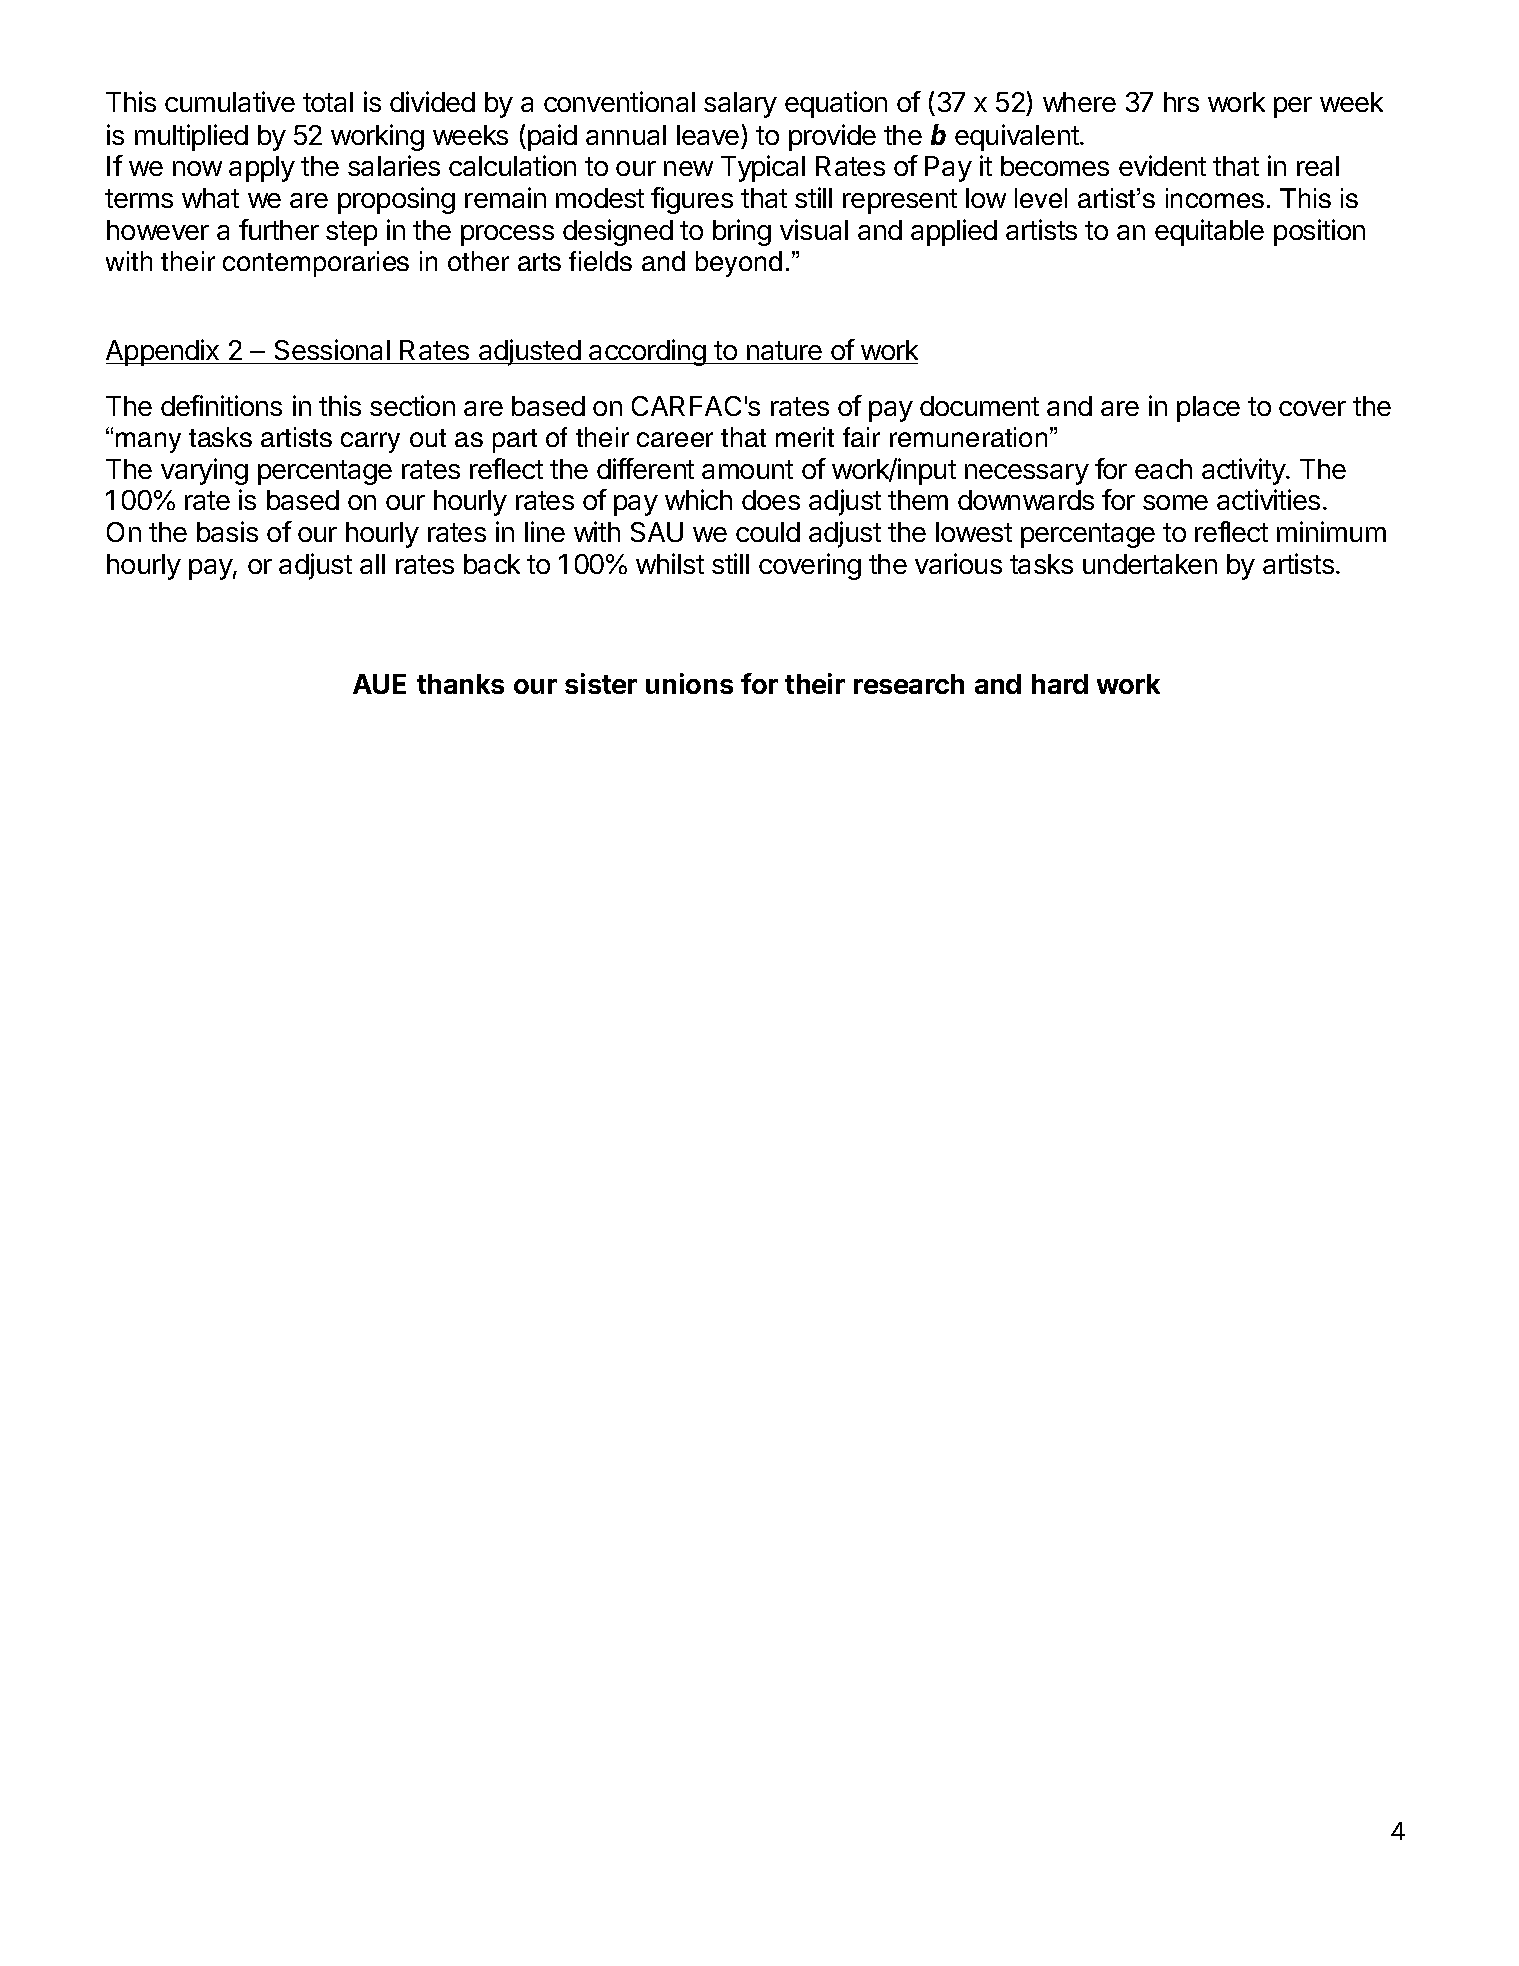  I want to click on salary, so click(740, 105).
